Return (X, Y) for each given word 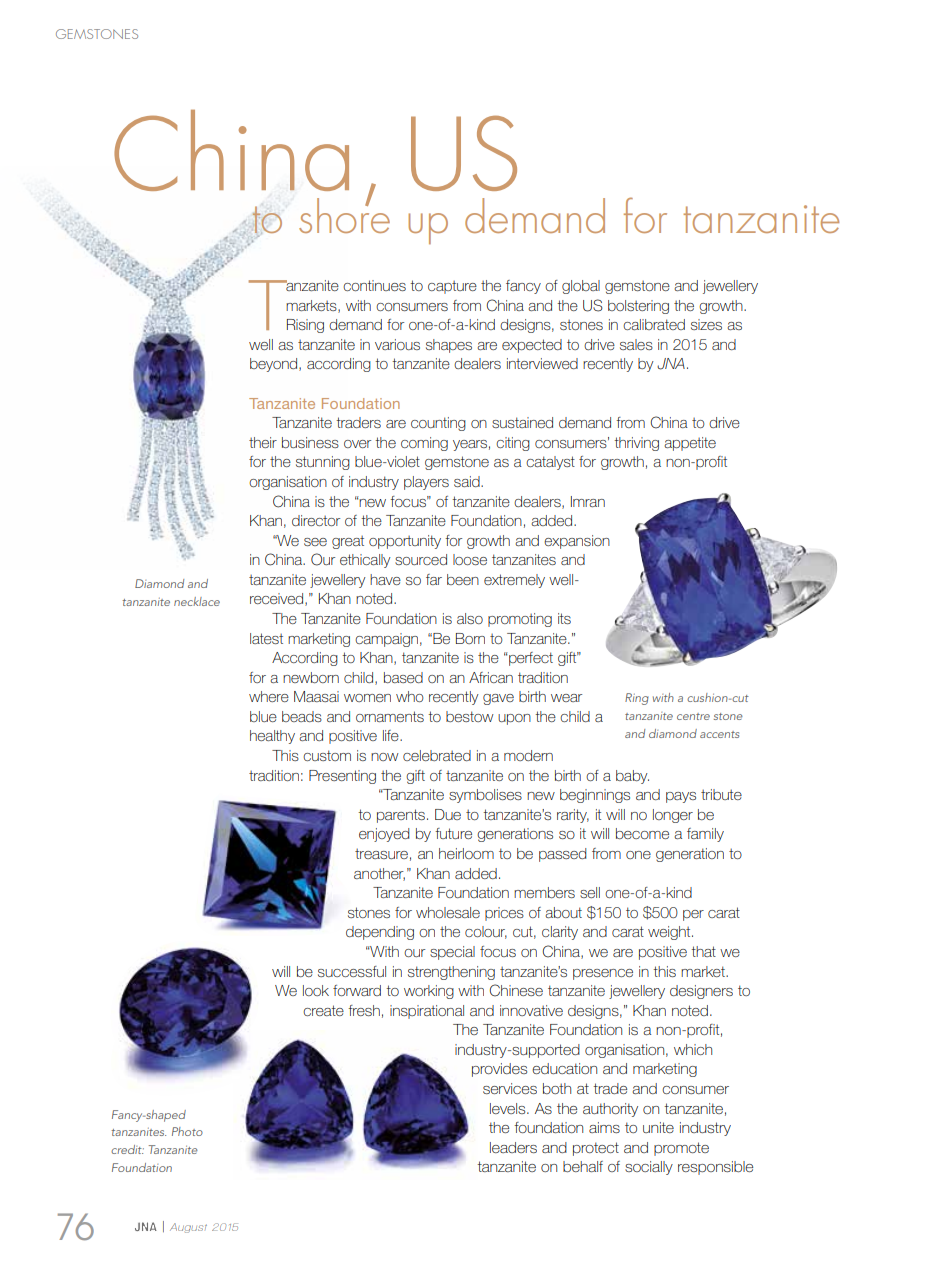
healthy (272, 737)
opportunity (405, 542)
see (315, 542)
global (581, 287)
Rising (305, 326)
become (642, 833)
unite (658, 1127)
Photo (187, 1131)
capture (452, 287)
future (453, 833)
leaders (513, 1147)
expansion (577, 542)
